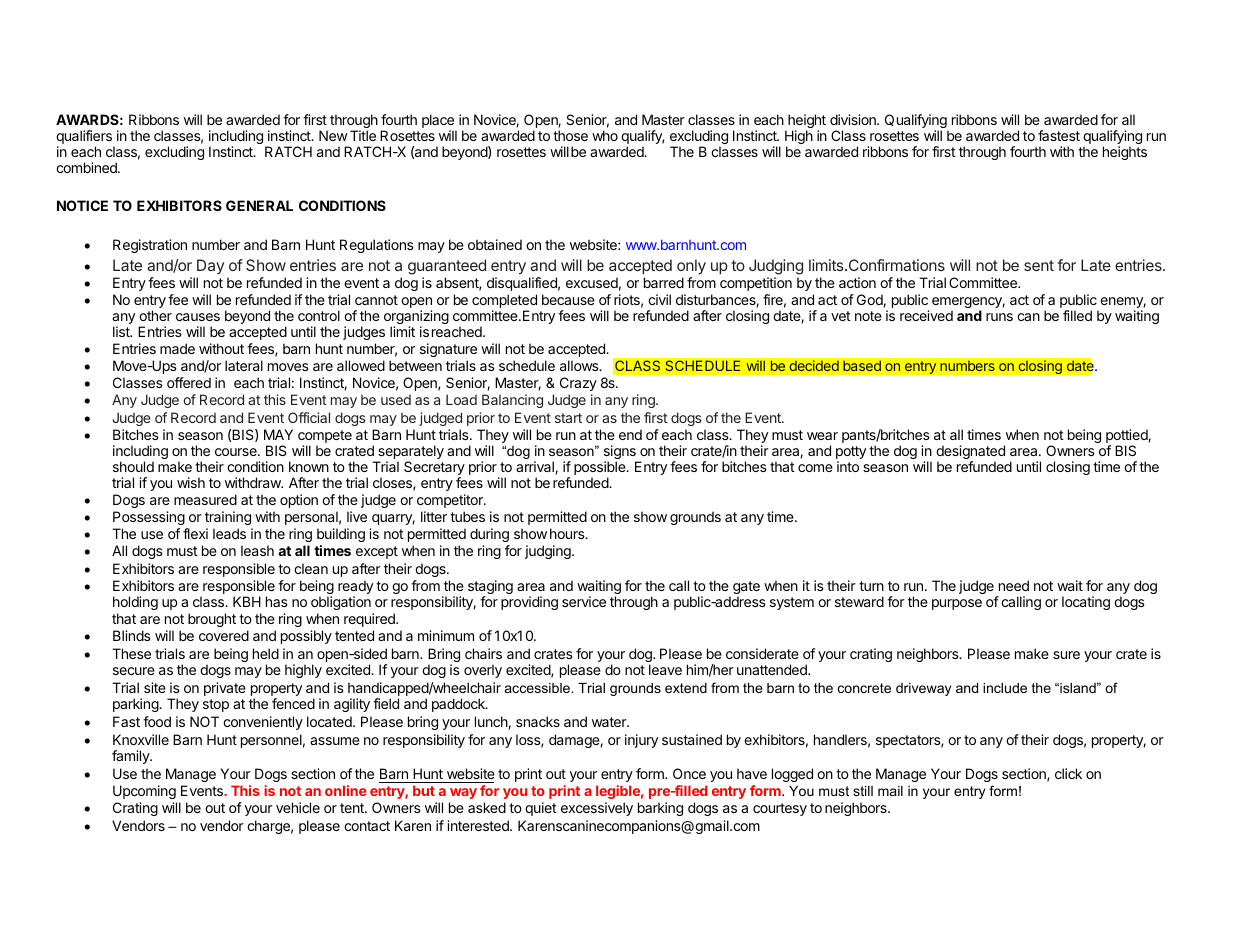 This screenshot has height=952, width=1233. What do you see at coordinates (601, 469) in the screenshot?
I see `possible` at bounding box center [601, 469].
